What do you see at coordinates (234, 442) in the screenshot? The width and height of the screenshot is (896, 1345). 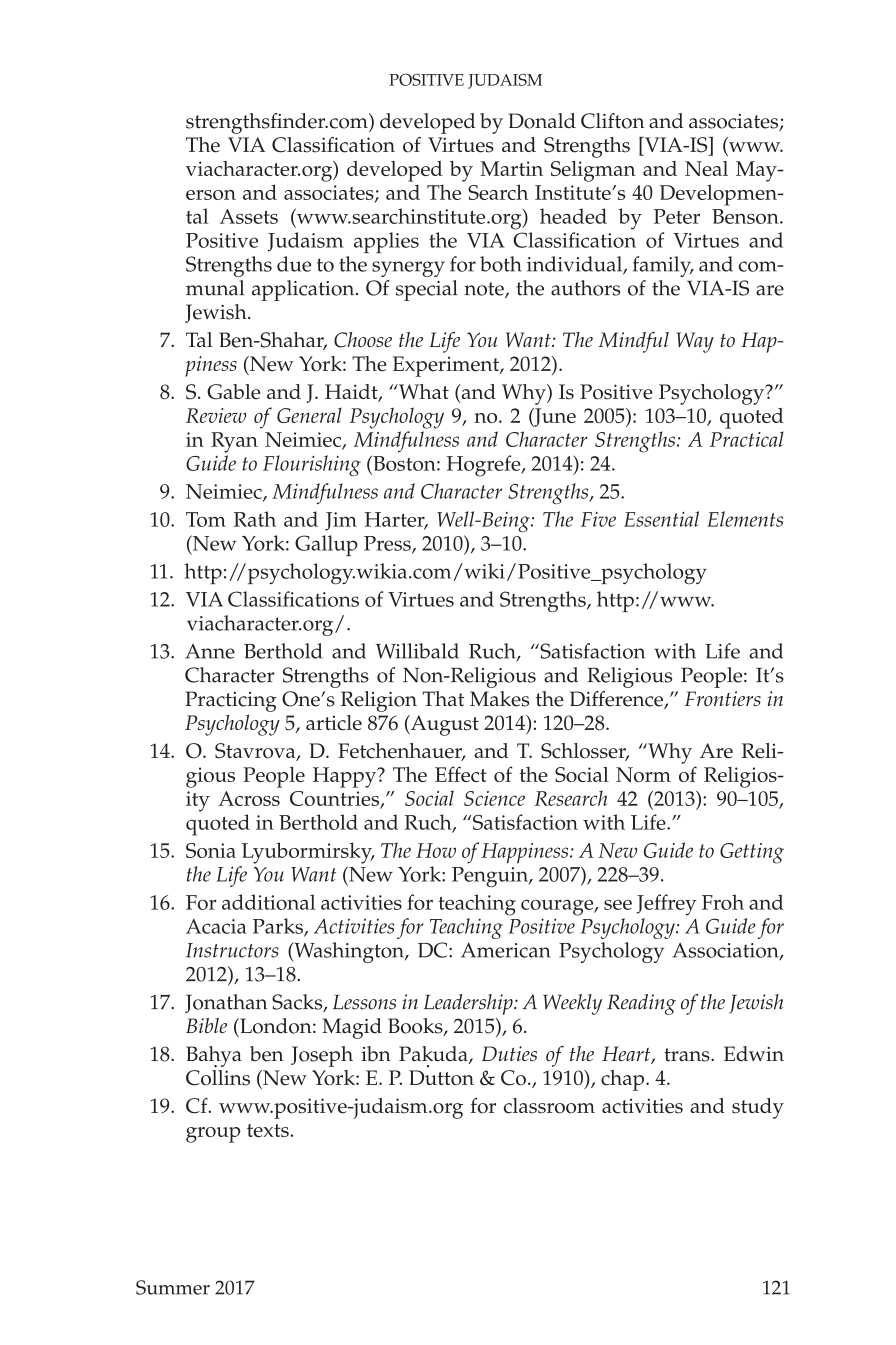 I see `Ryan` at bounding box center [234, 442].
